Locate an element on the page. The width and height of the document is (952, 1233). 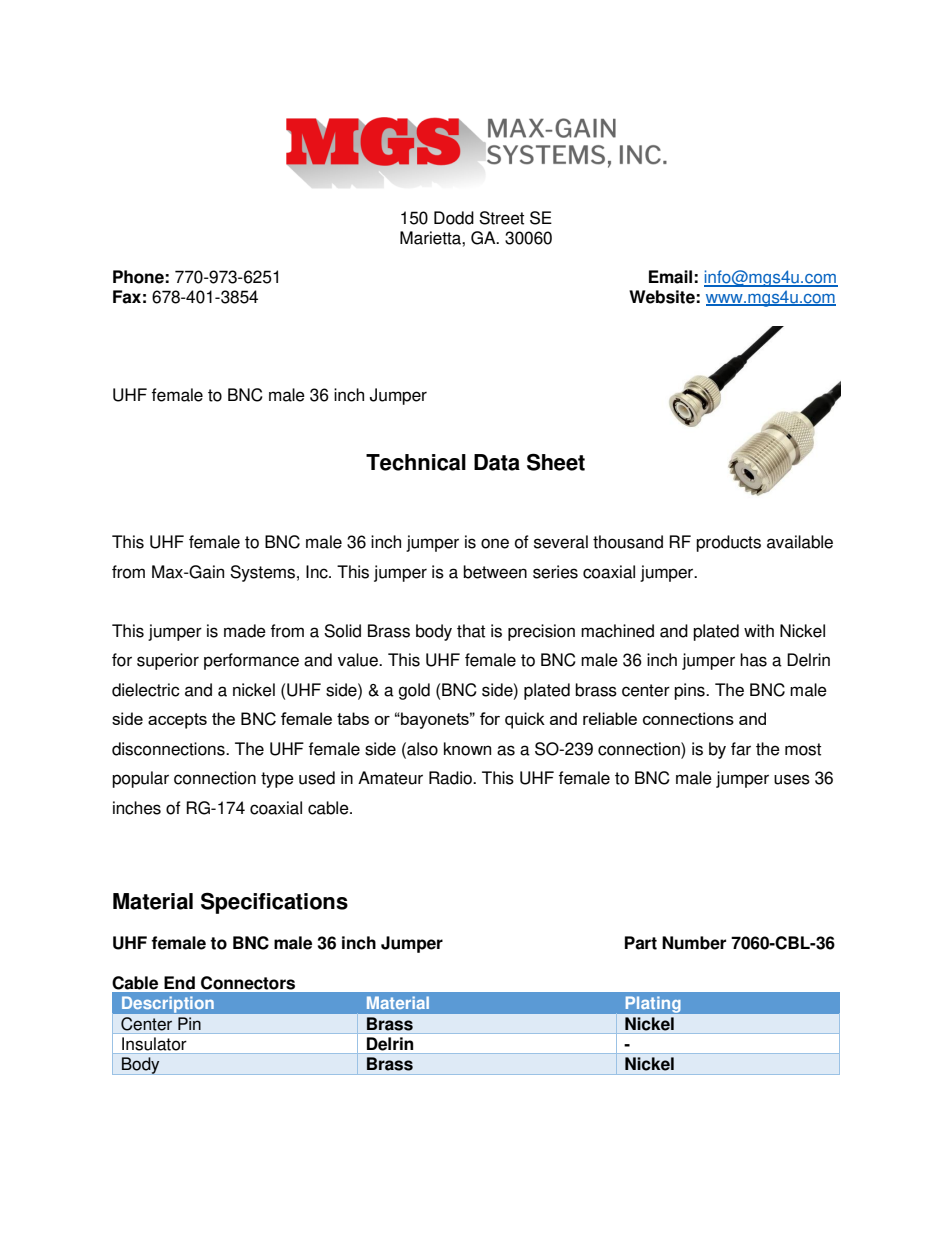
Description is located at coordinates (167, 1004).
